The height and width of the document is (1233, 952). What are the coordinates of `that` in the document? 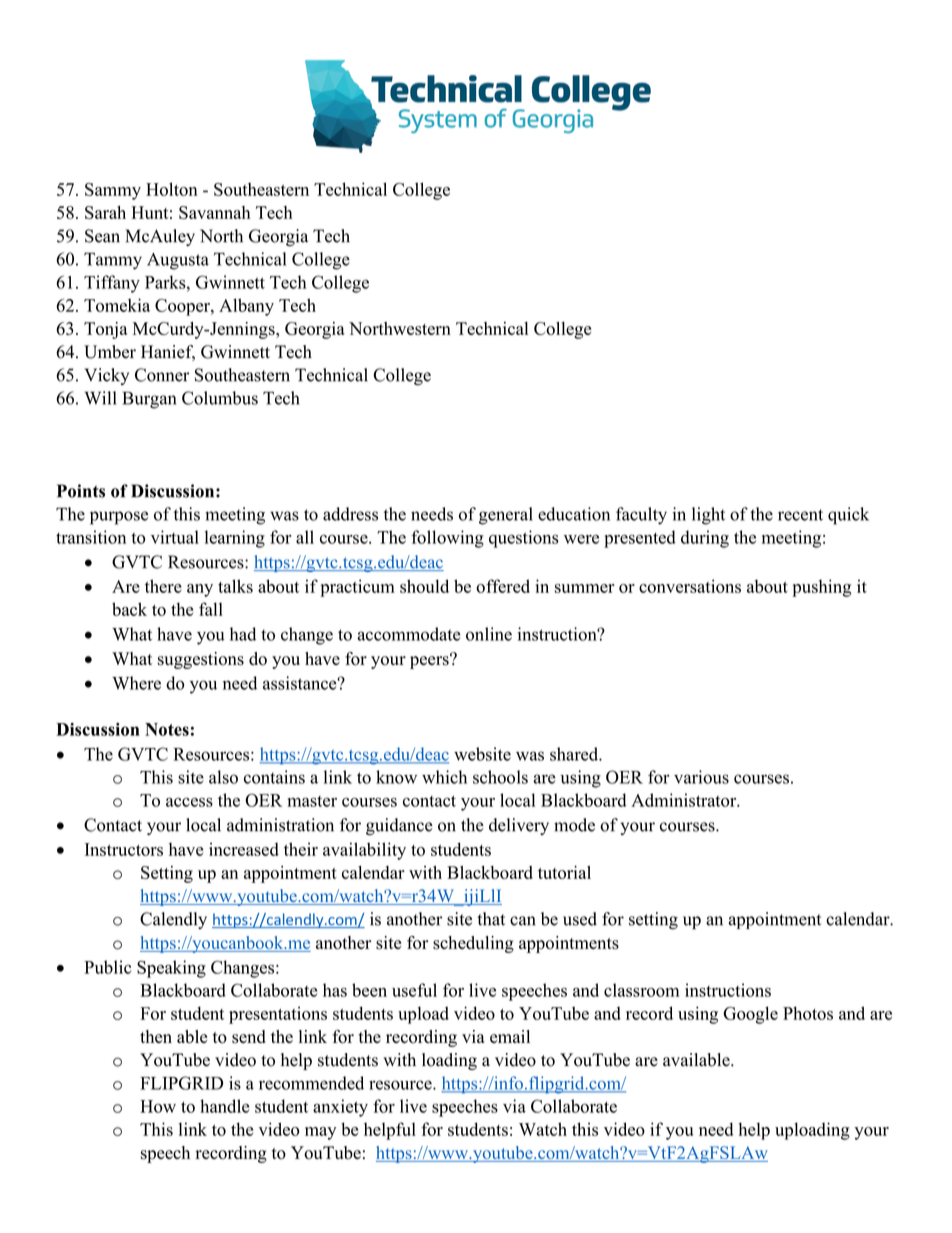 It's located at (491, 919).
